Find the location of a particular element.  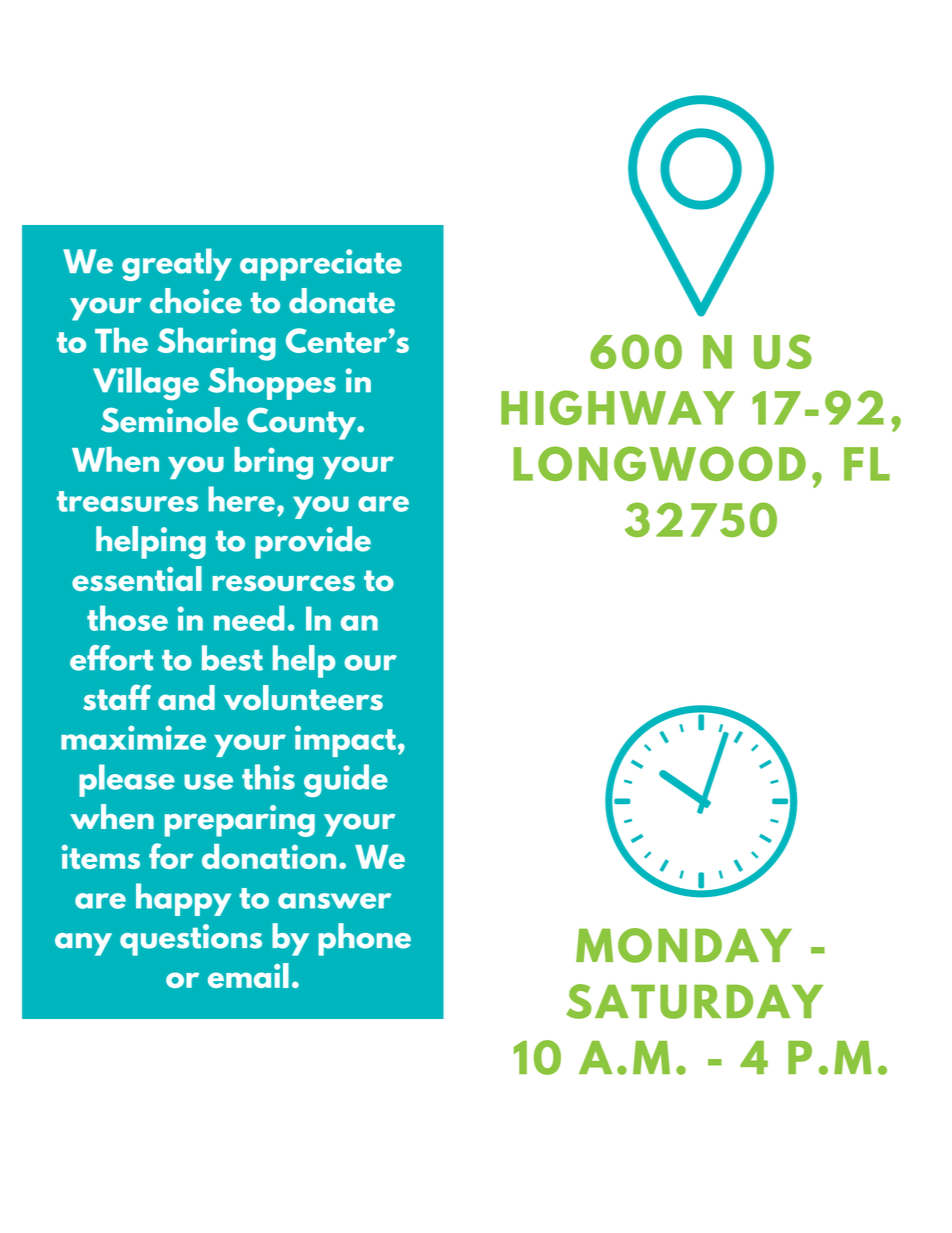

LONGWOOD is located at coordinates (660, 463).
